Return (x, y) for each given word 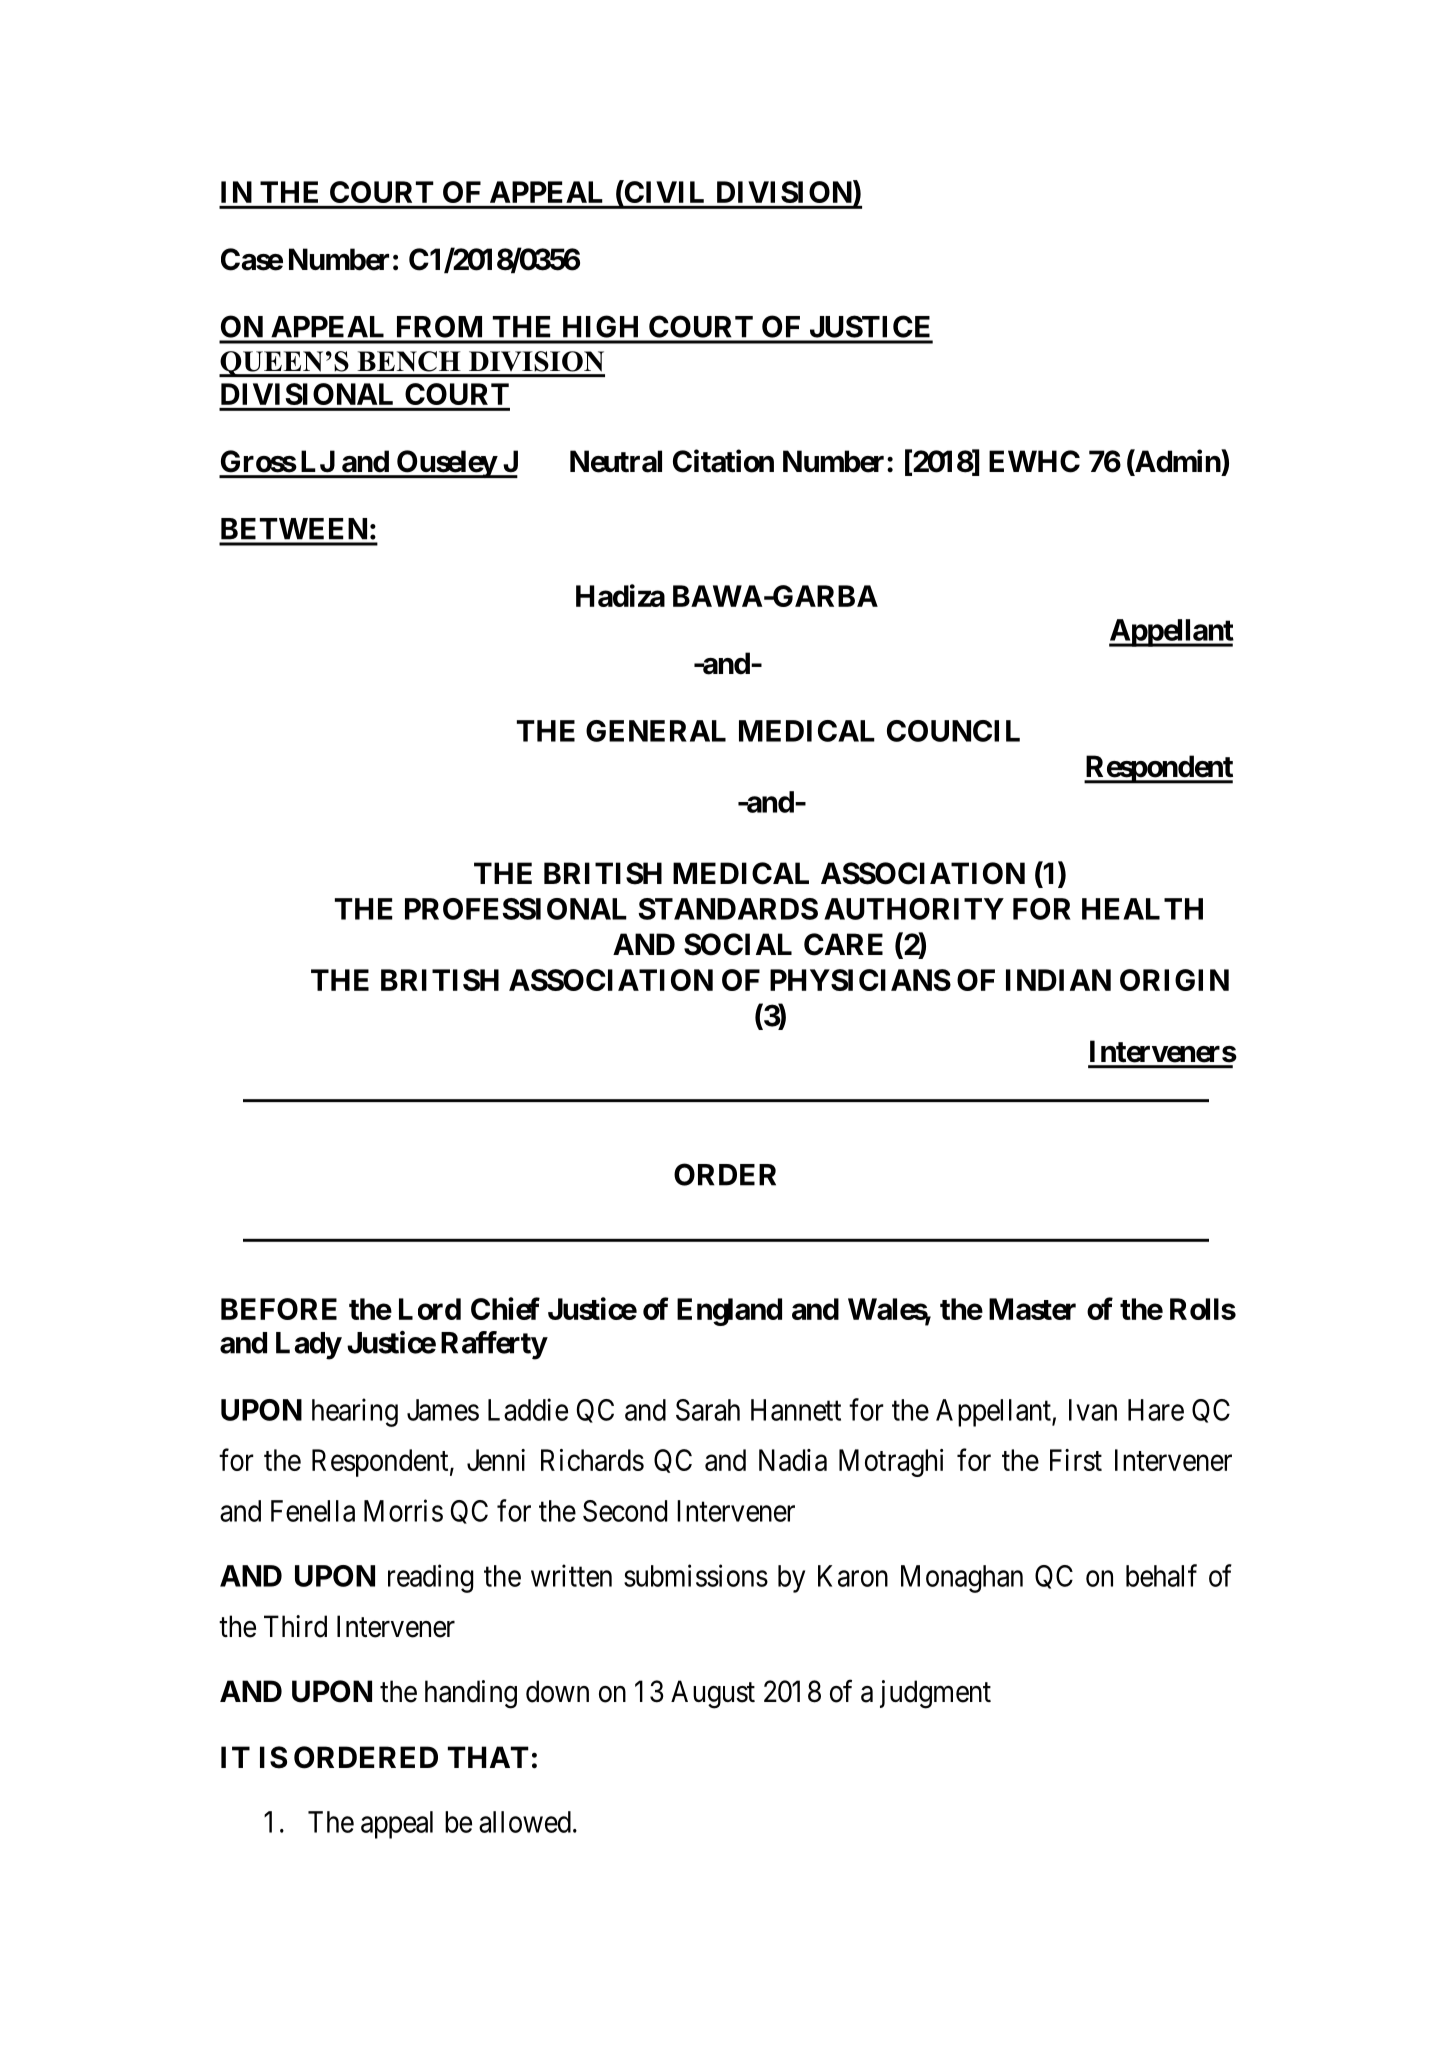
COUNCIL (953, 731)
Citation (723, 461)
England (729, 1312)
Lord (430, 1309)
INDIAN (1058, 980)
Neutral (616, 461)
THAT (488, 1757)
